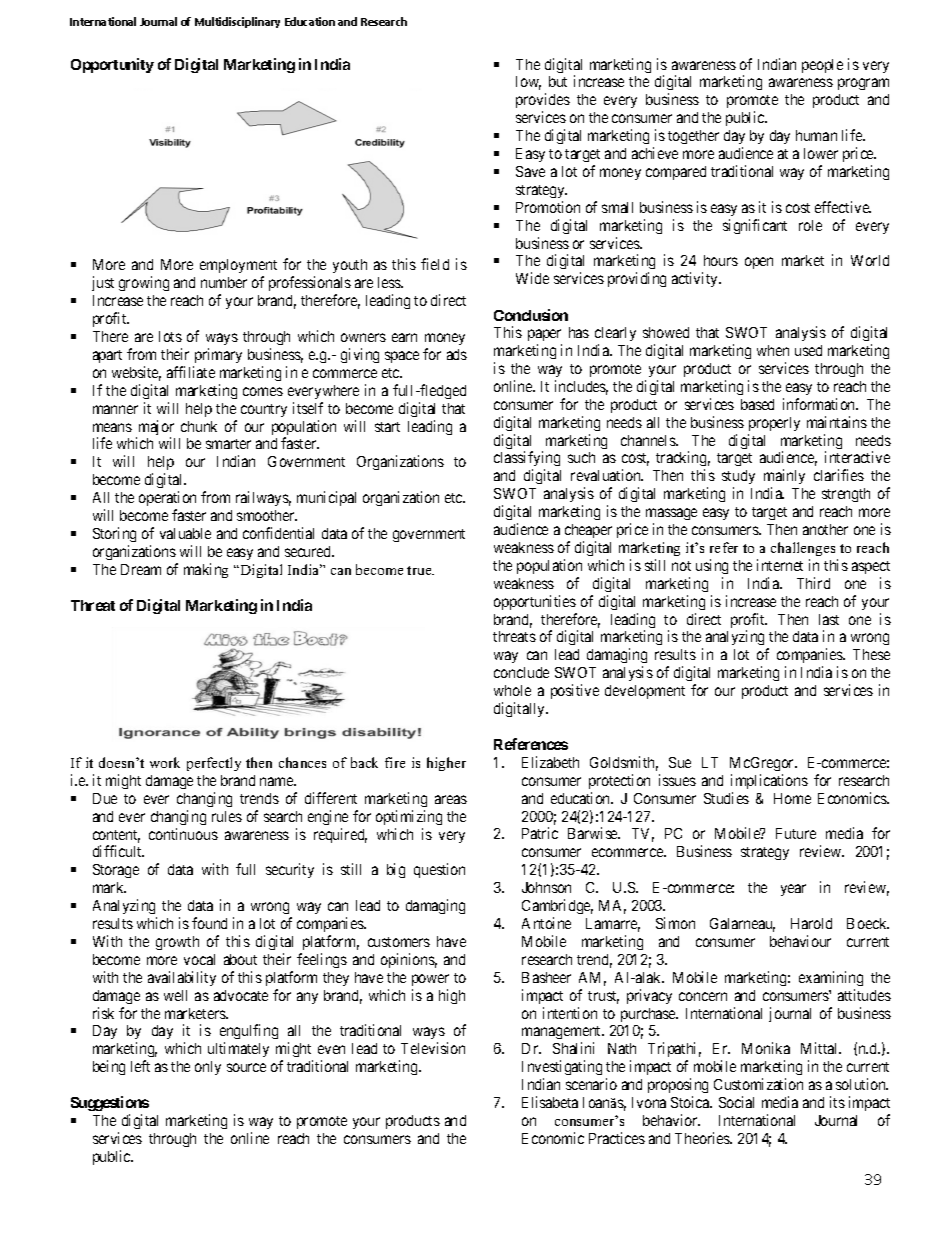  What do you see at coordinates (562, 1069) in the screenshot?
I see `Investigating` at bounding box center [562, 1069].
